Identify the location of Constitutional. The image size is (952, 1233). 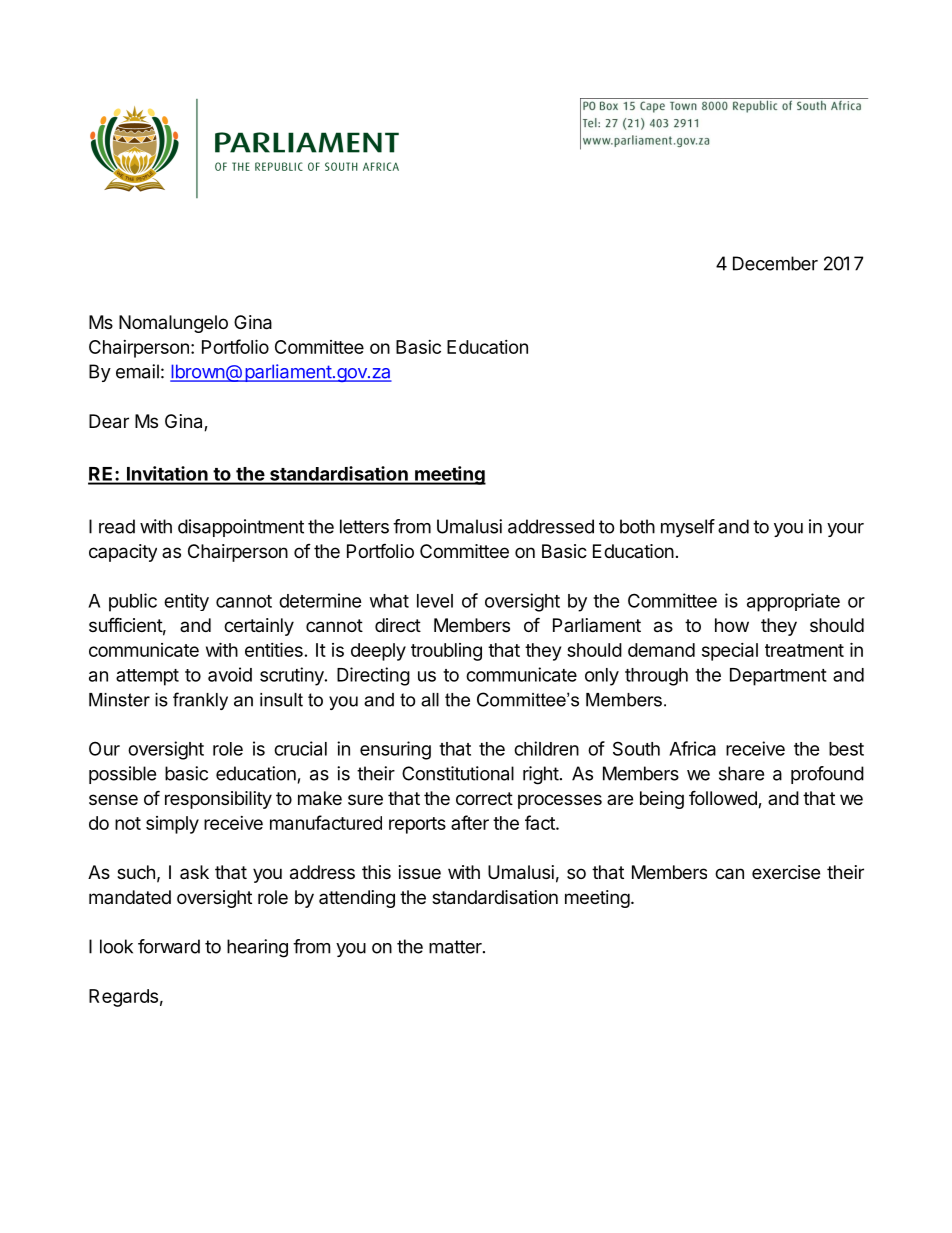
(458, 773).
